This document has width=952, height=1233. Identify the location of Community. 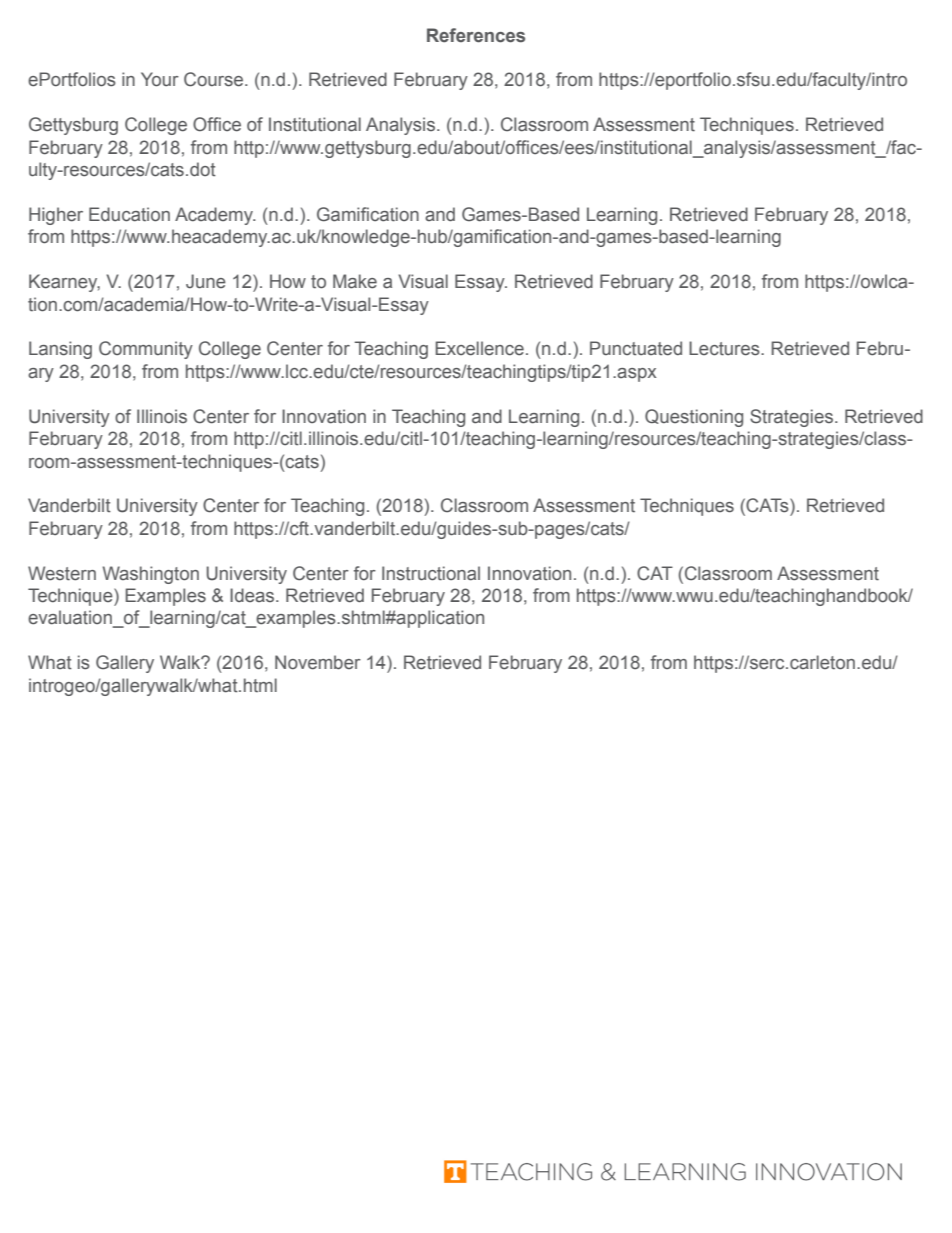
(146, 350).
